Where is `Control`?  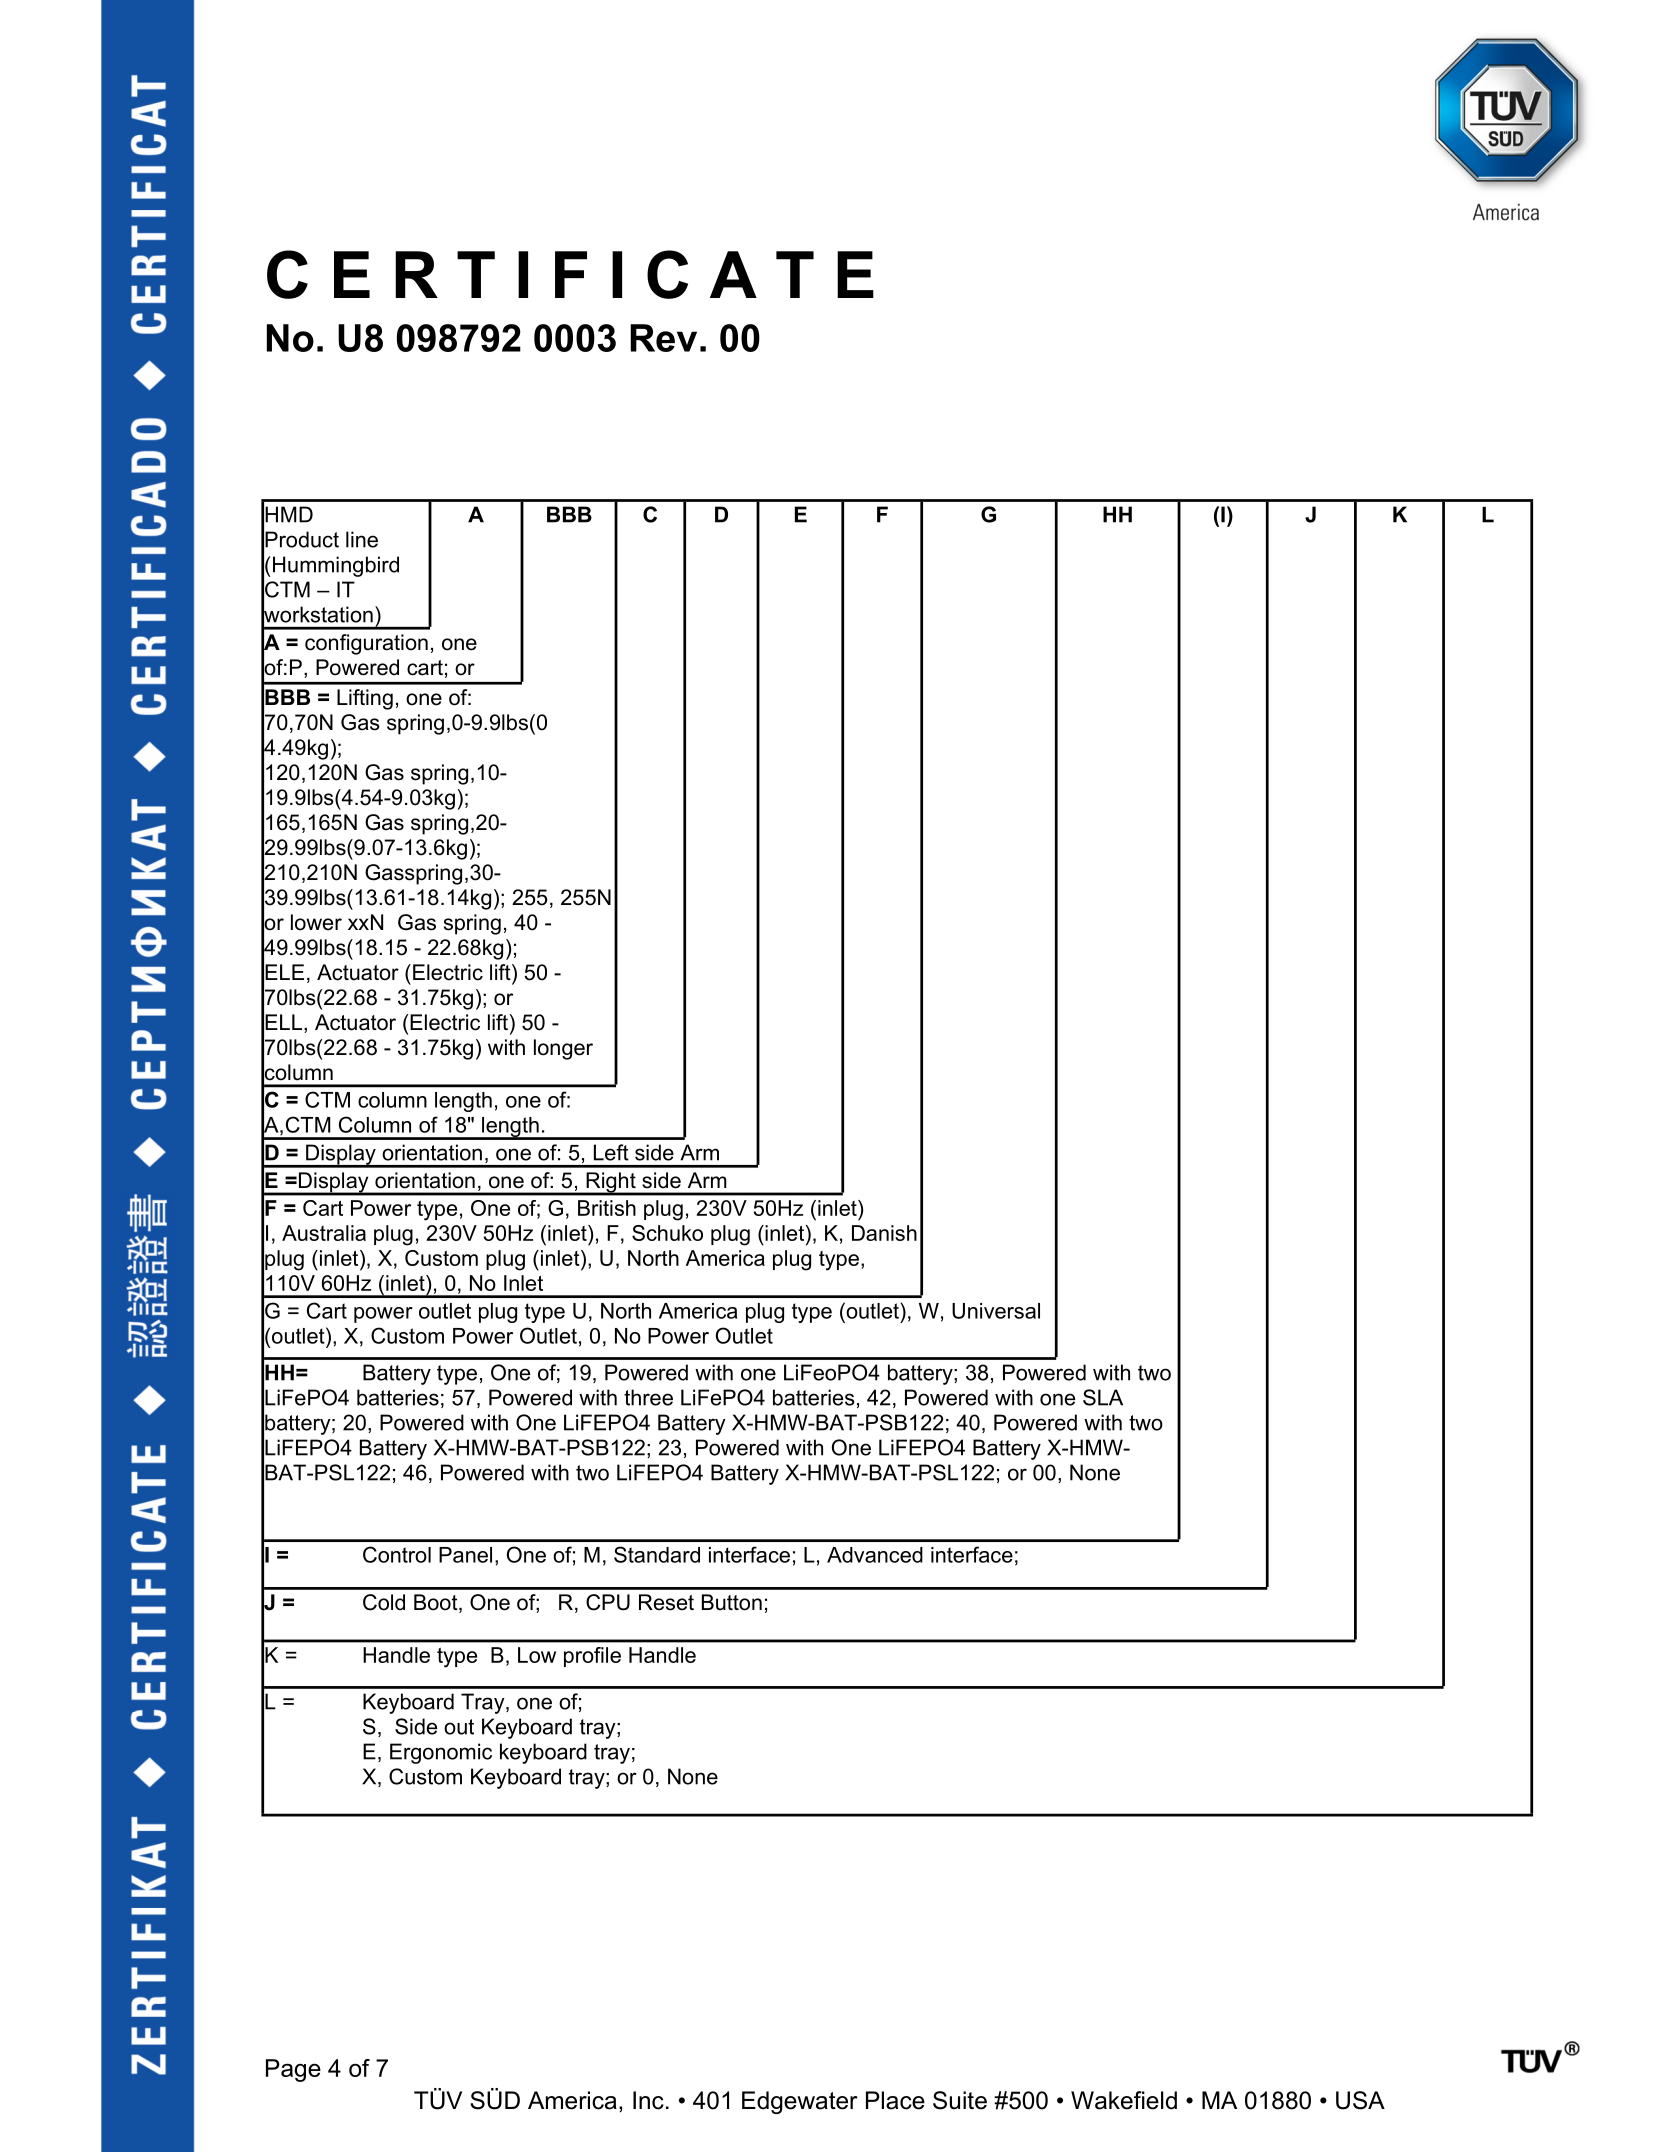
Control is located at coordinates (397, 1554).
